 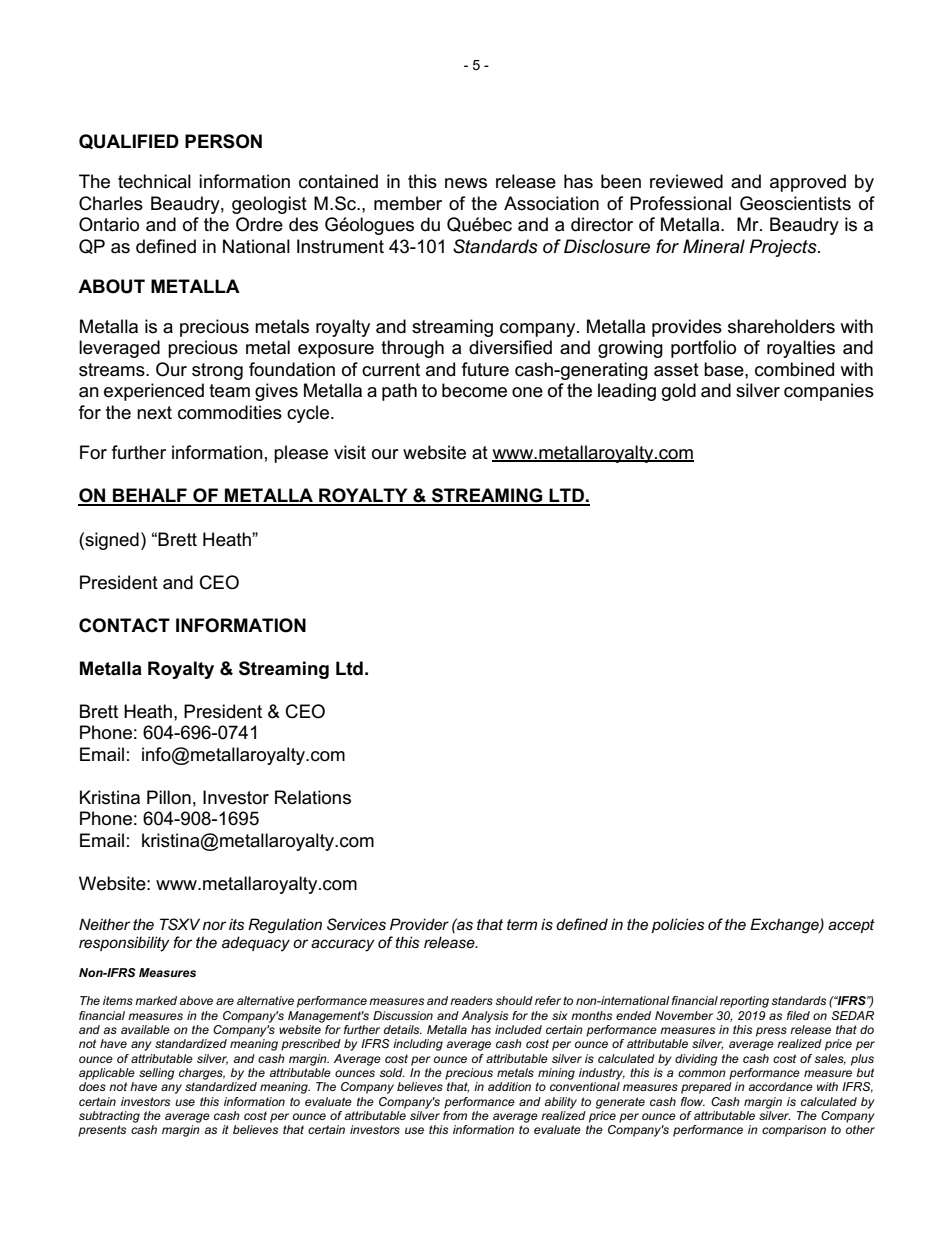 What do you see at coordinates (808, 183) in the image?
I see `approved` at bounding box center [808, 183].
